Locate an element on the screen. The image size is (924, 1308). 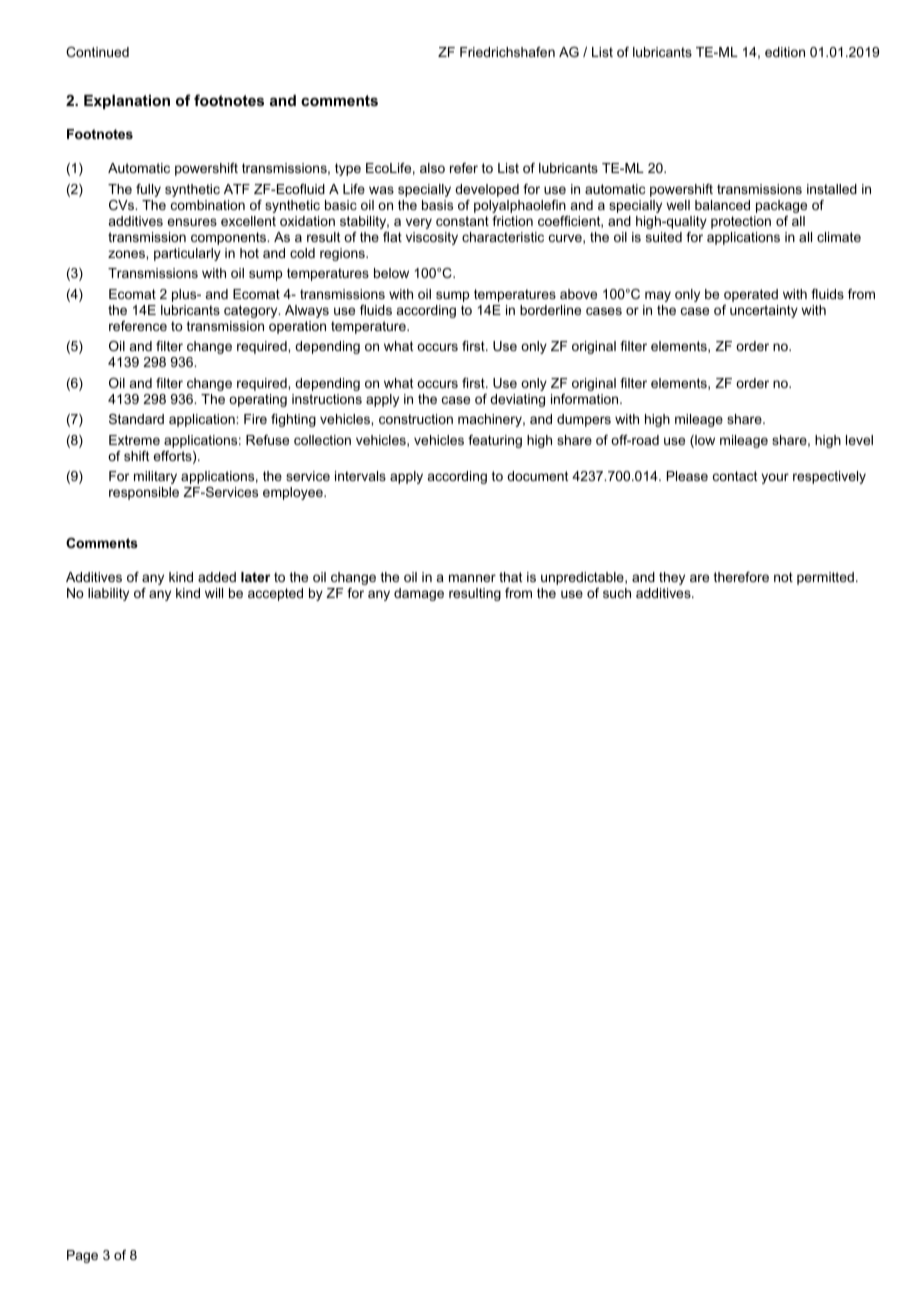
Friedrichshafen is located at coordinates (507, 52).
